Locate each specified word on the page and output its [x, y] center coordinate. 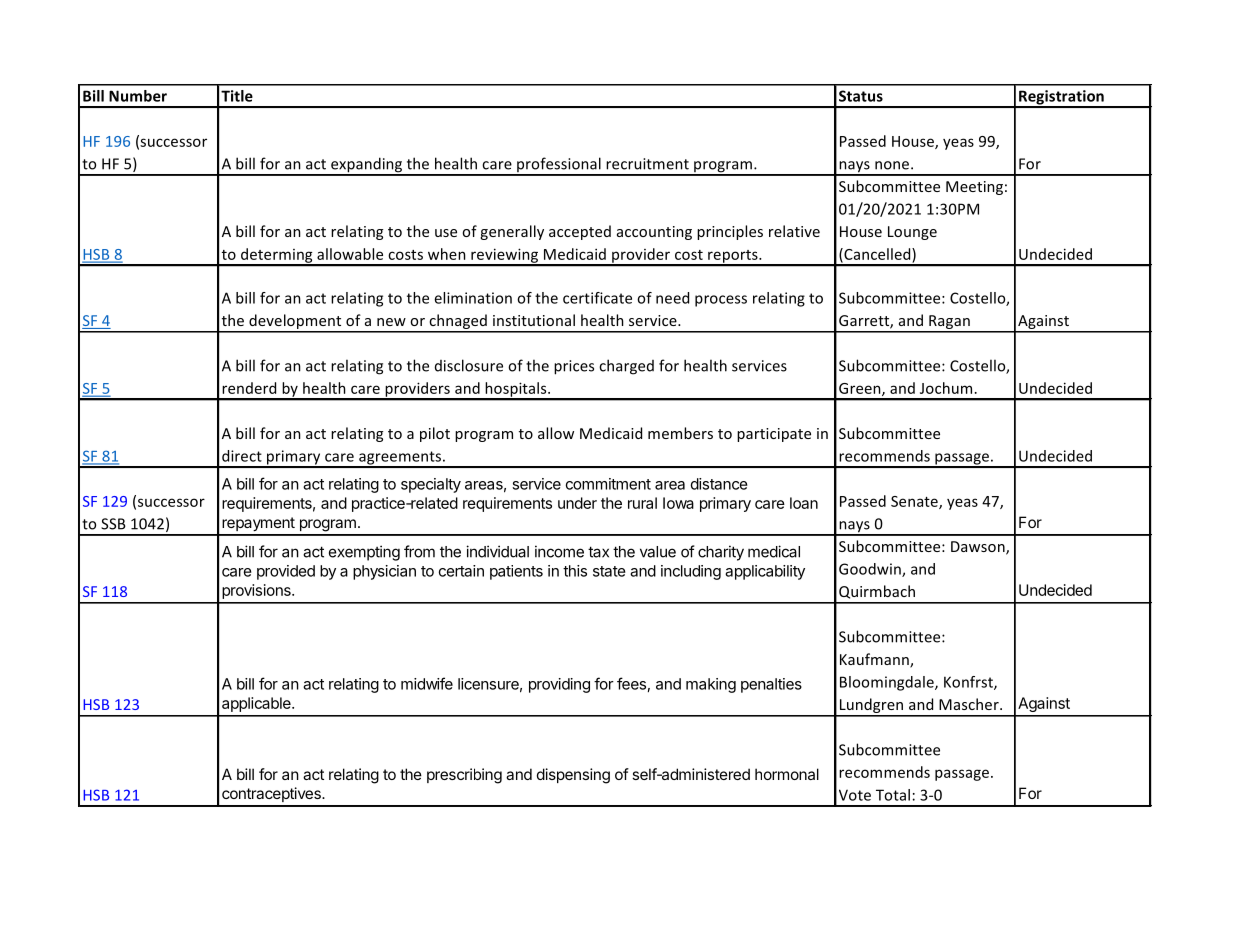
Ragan [949, 323]
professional [559, 166]
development [295, 323]
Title [237, 96]
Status [861, 96]
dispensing [573, 776]
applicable [257, 704]
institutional [534, 320]
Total [893, 795]
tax [598, 552]
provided [286, 572]
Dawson [979, 548]
